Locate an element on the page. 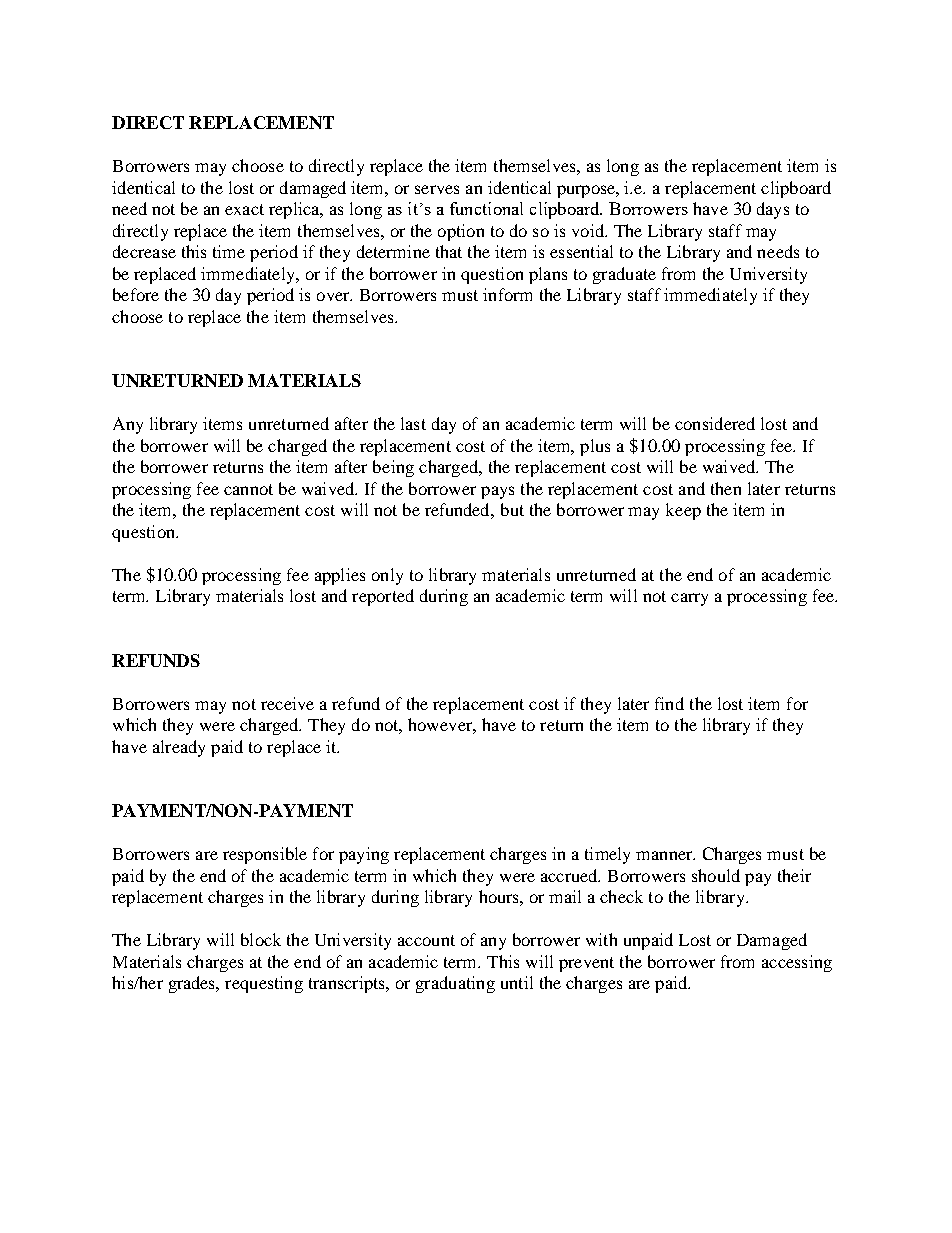 The height and width of the image is (1233, 952). only is located at coordinates (387, 576).
